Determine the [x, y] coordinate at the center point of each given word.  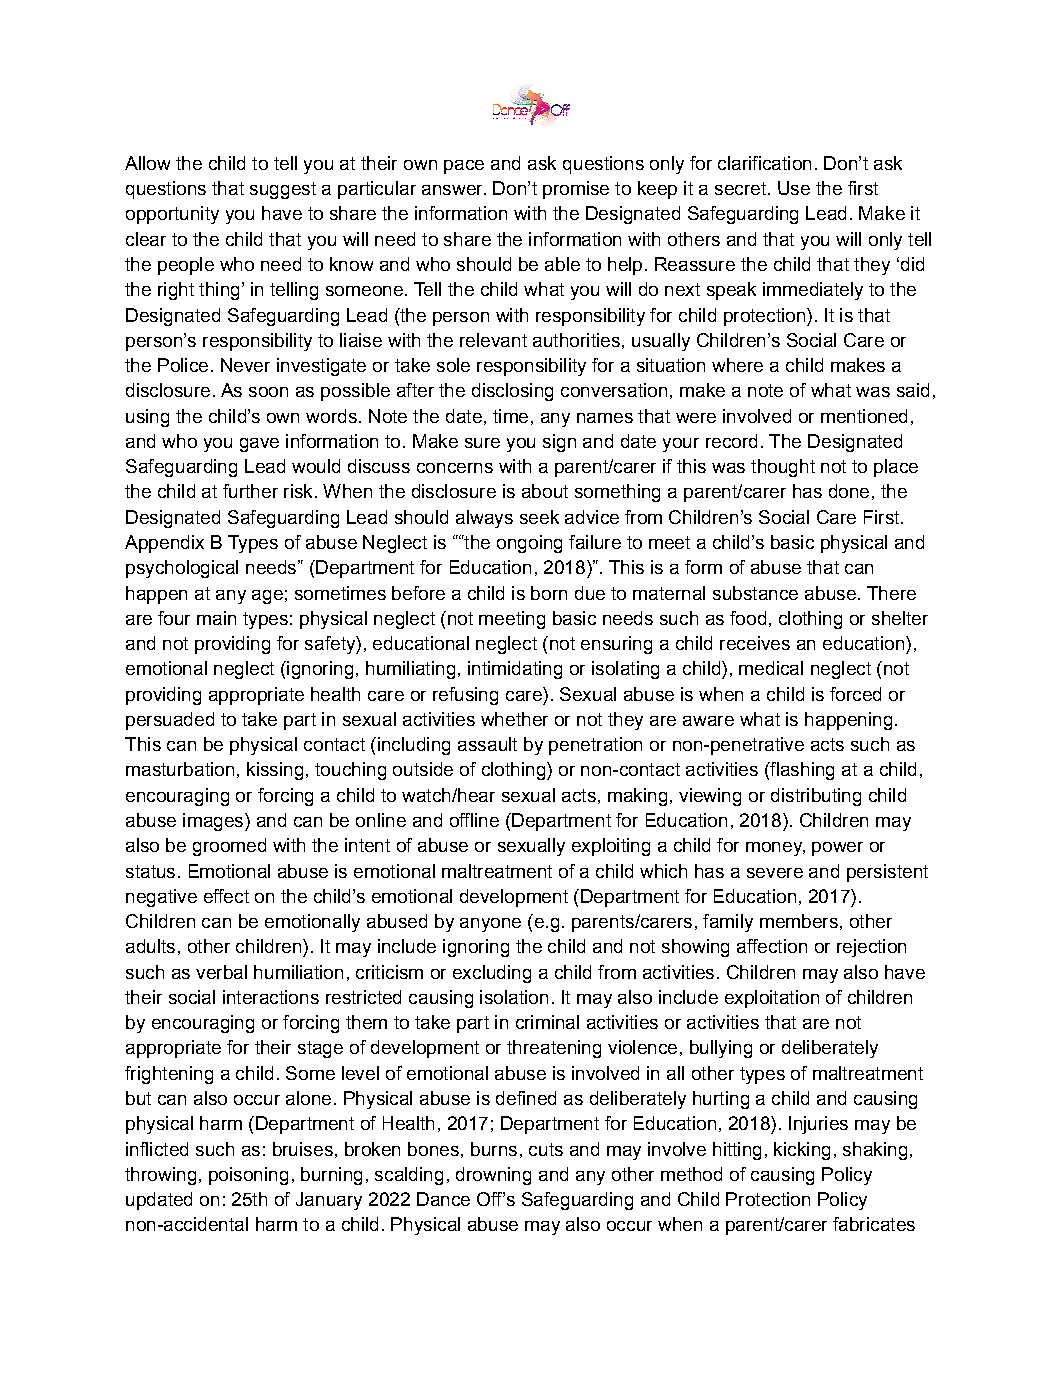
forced [855, 694]
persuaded [170, 721]
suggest [283, 190]
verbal [221, 972]
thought [783, 468]
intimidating [515, 670]
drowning [493, 1176]
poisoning [248, 1176]
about [545, 491]
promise [576, 190]
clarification [764, 163]
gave [259, 445]
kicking [802, 1151]
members [799, 921]
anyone [490, 925]
